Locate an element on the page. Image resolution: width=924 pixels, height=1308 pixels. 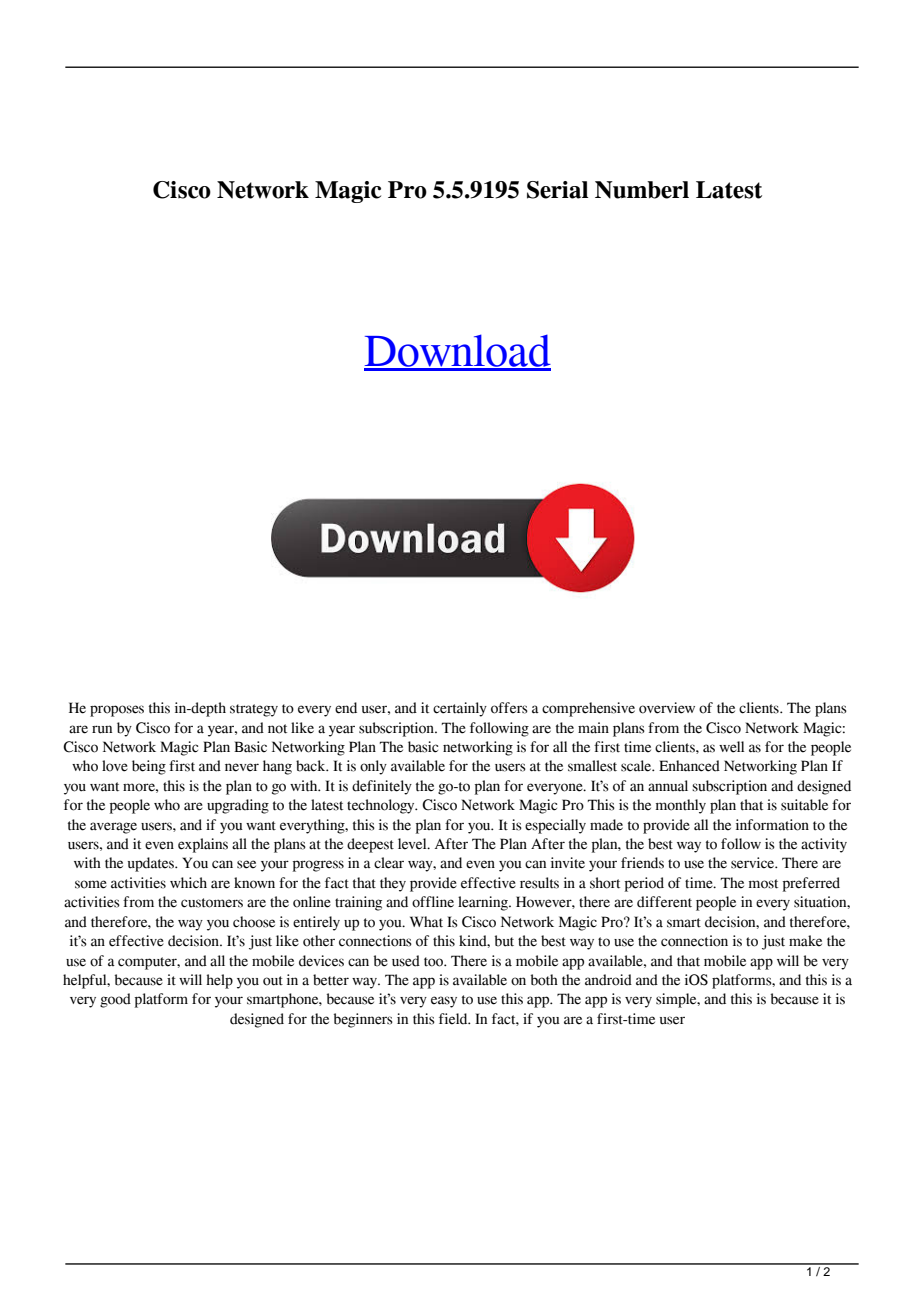
good is located at coordinates (115, 1000).
